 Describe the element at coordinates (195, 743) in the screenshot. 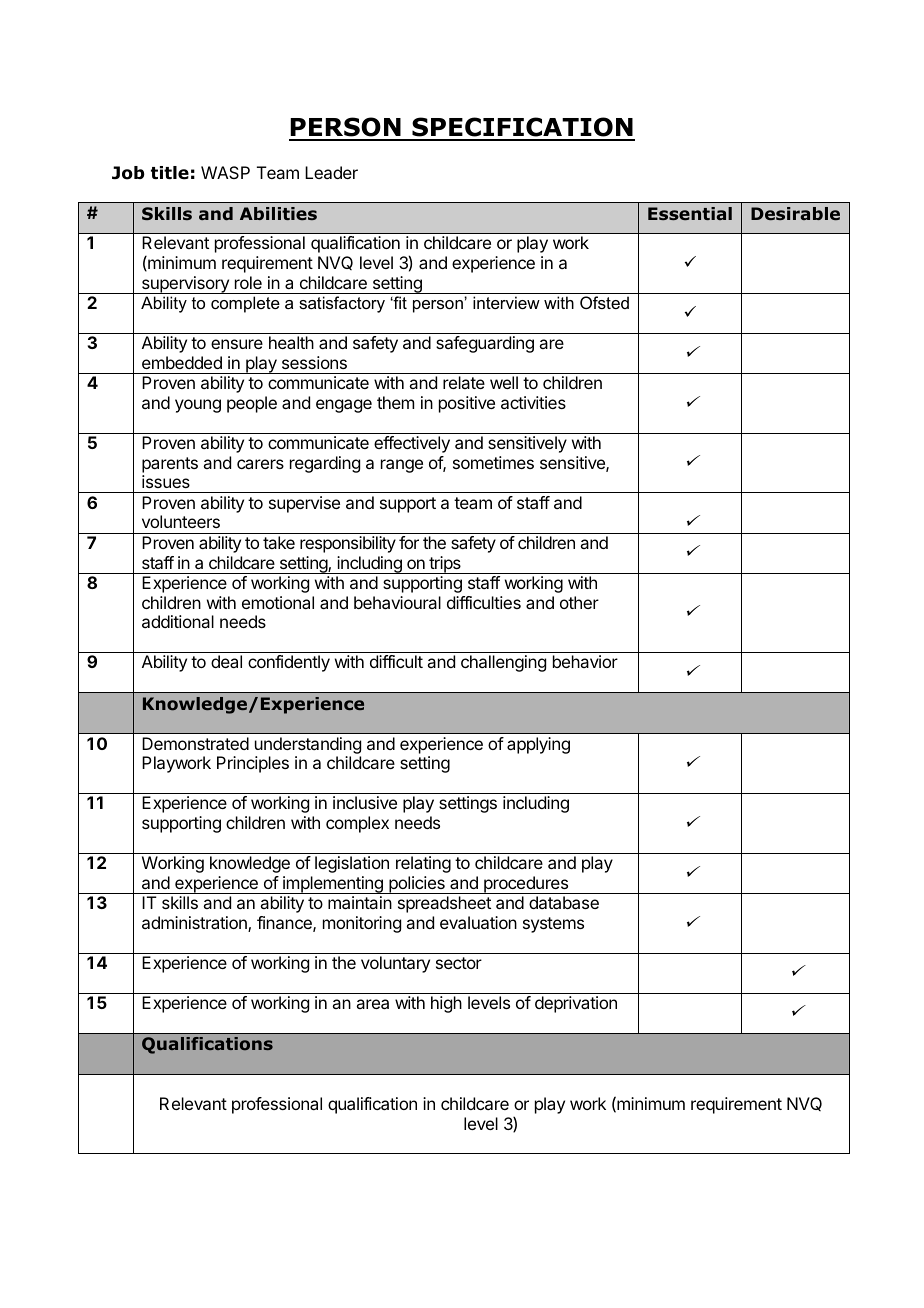

I see `Demonstrated` at that location.
